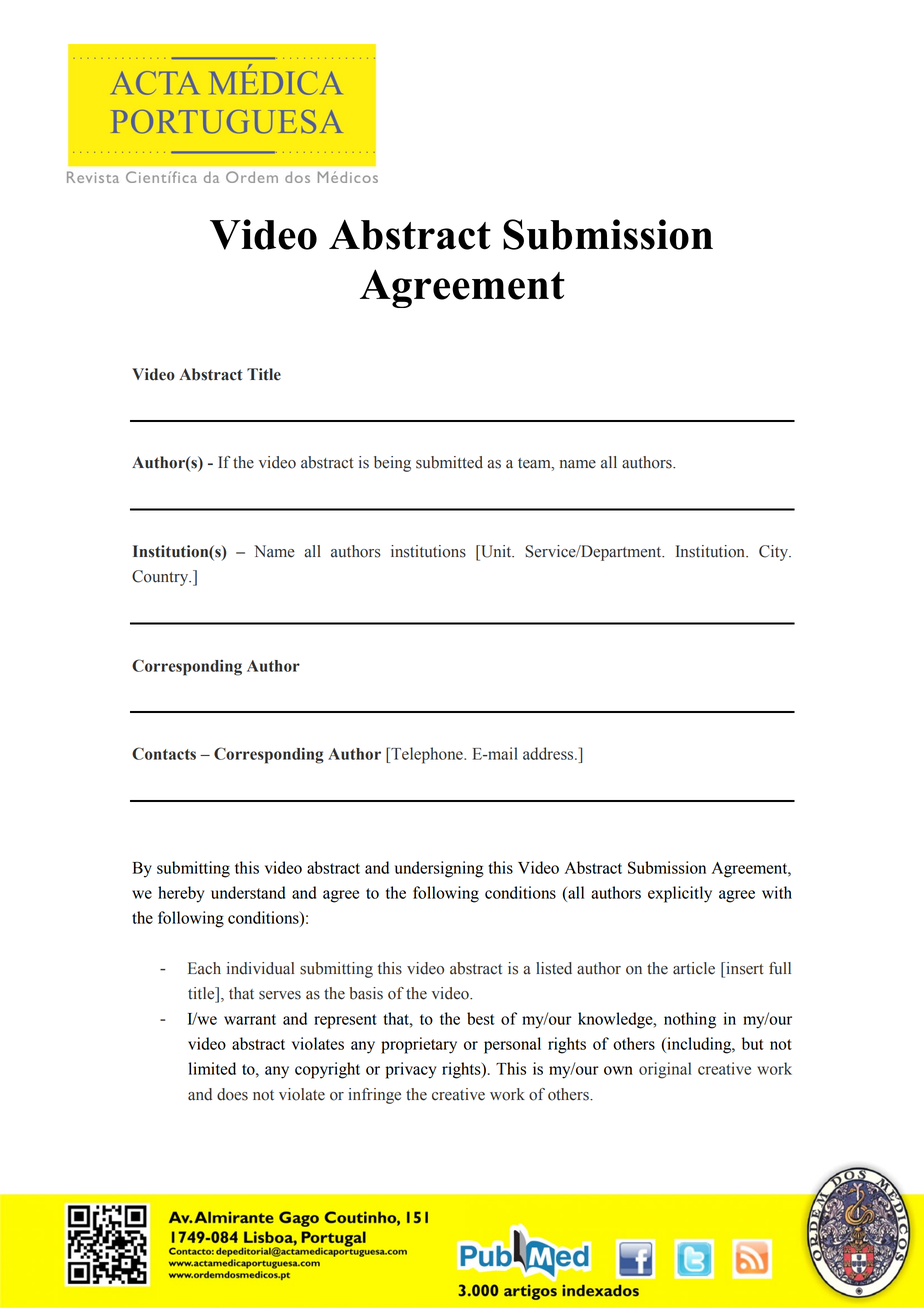 The height and width of the document is (1308, 924). Describe the element at coordinates (248, 892) in the document. I see `understand` at that location.
